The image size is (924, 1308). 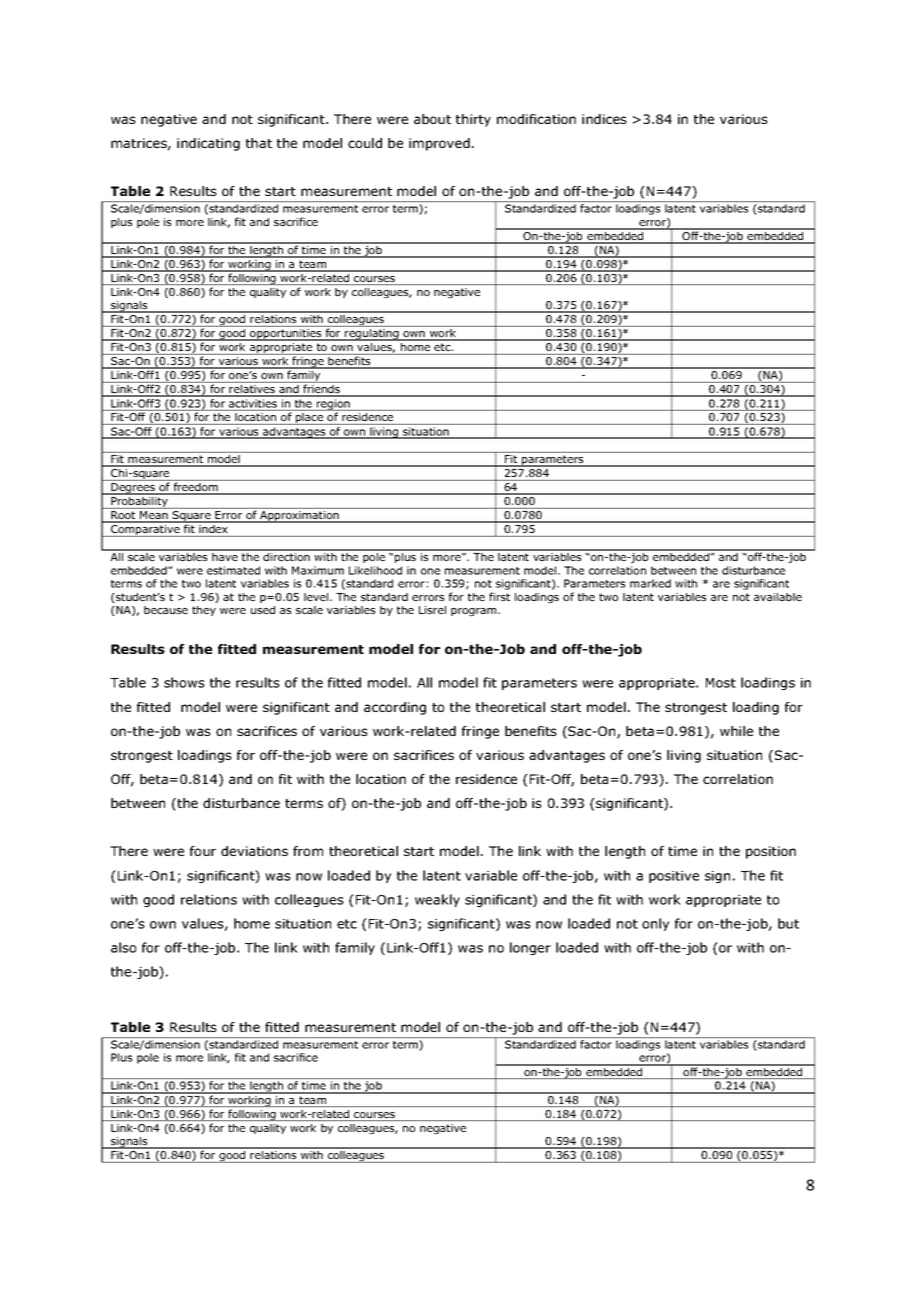 I want to click on only, so click(x=655, y=924).
